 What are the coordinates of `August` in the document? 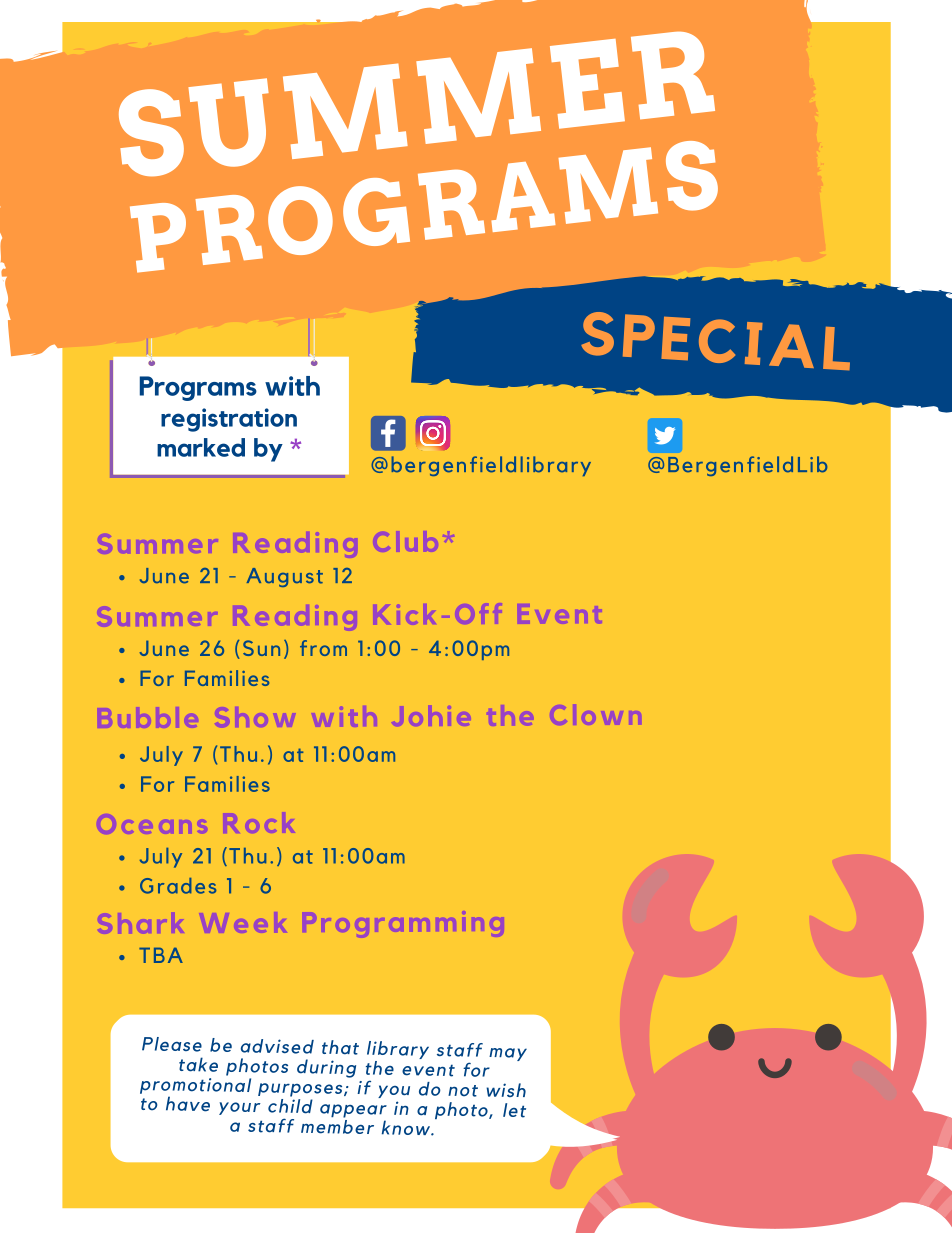 It's located at (285, 577).
